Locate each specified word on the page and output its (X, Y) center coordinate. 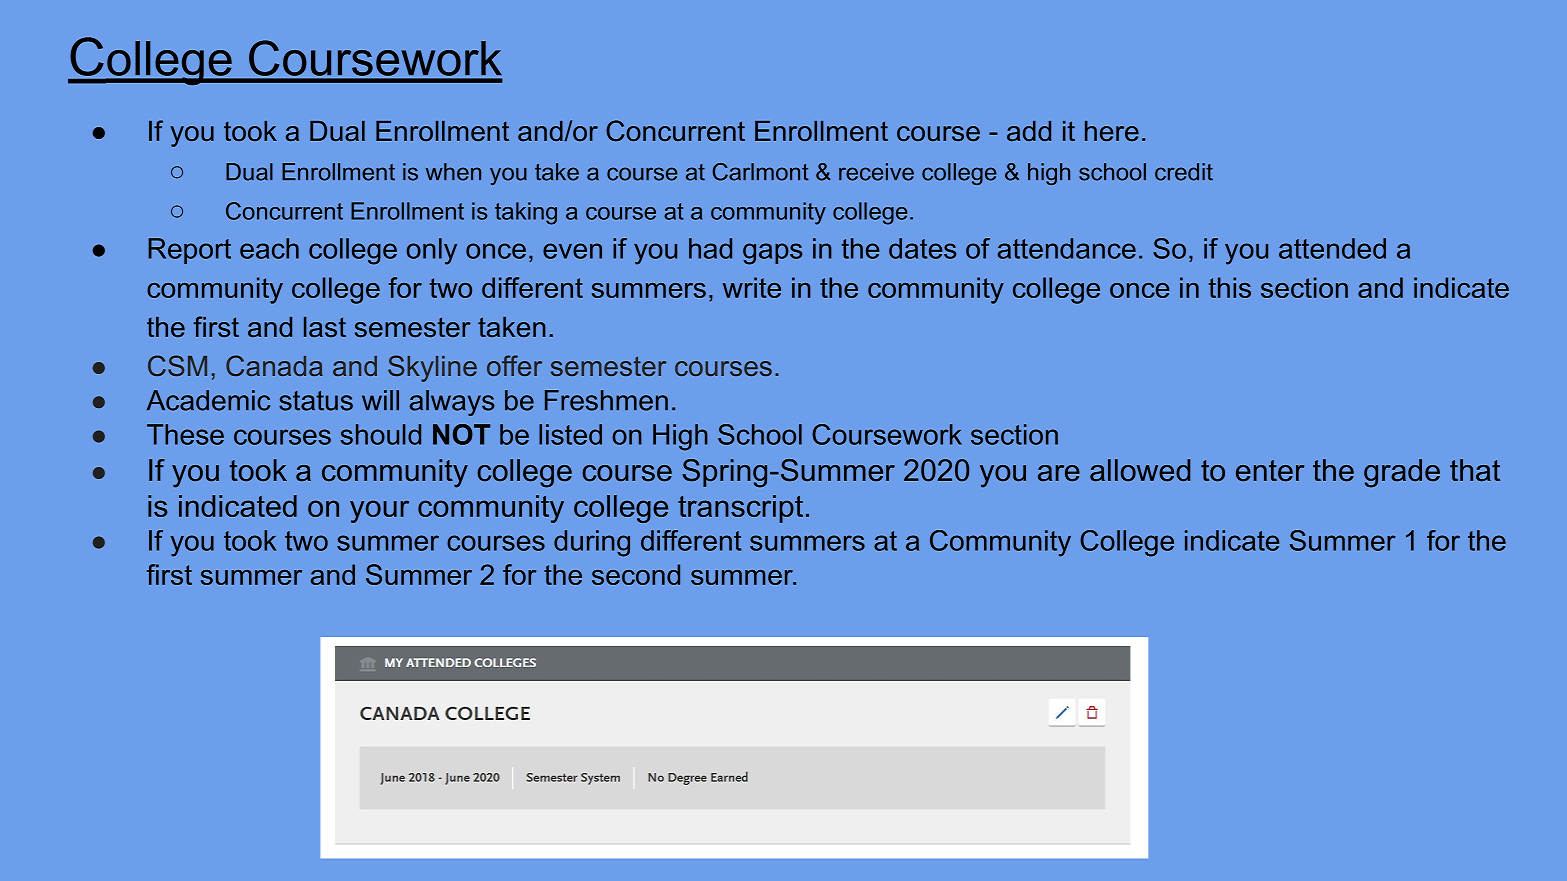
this (1230, 287)
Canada (274, 365)
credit (1184, 172)
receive (876, 172)
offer (514, 365)
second (636, 574)
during (592, 543)
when (453, 172)
